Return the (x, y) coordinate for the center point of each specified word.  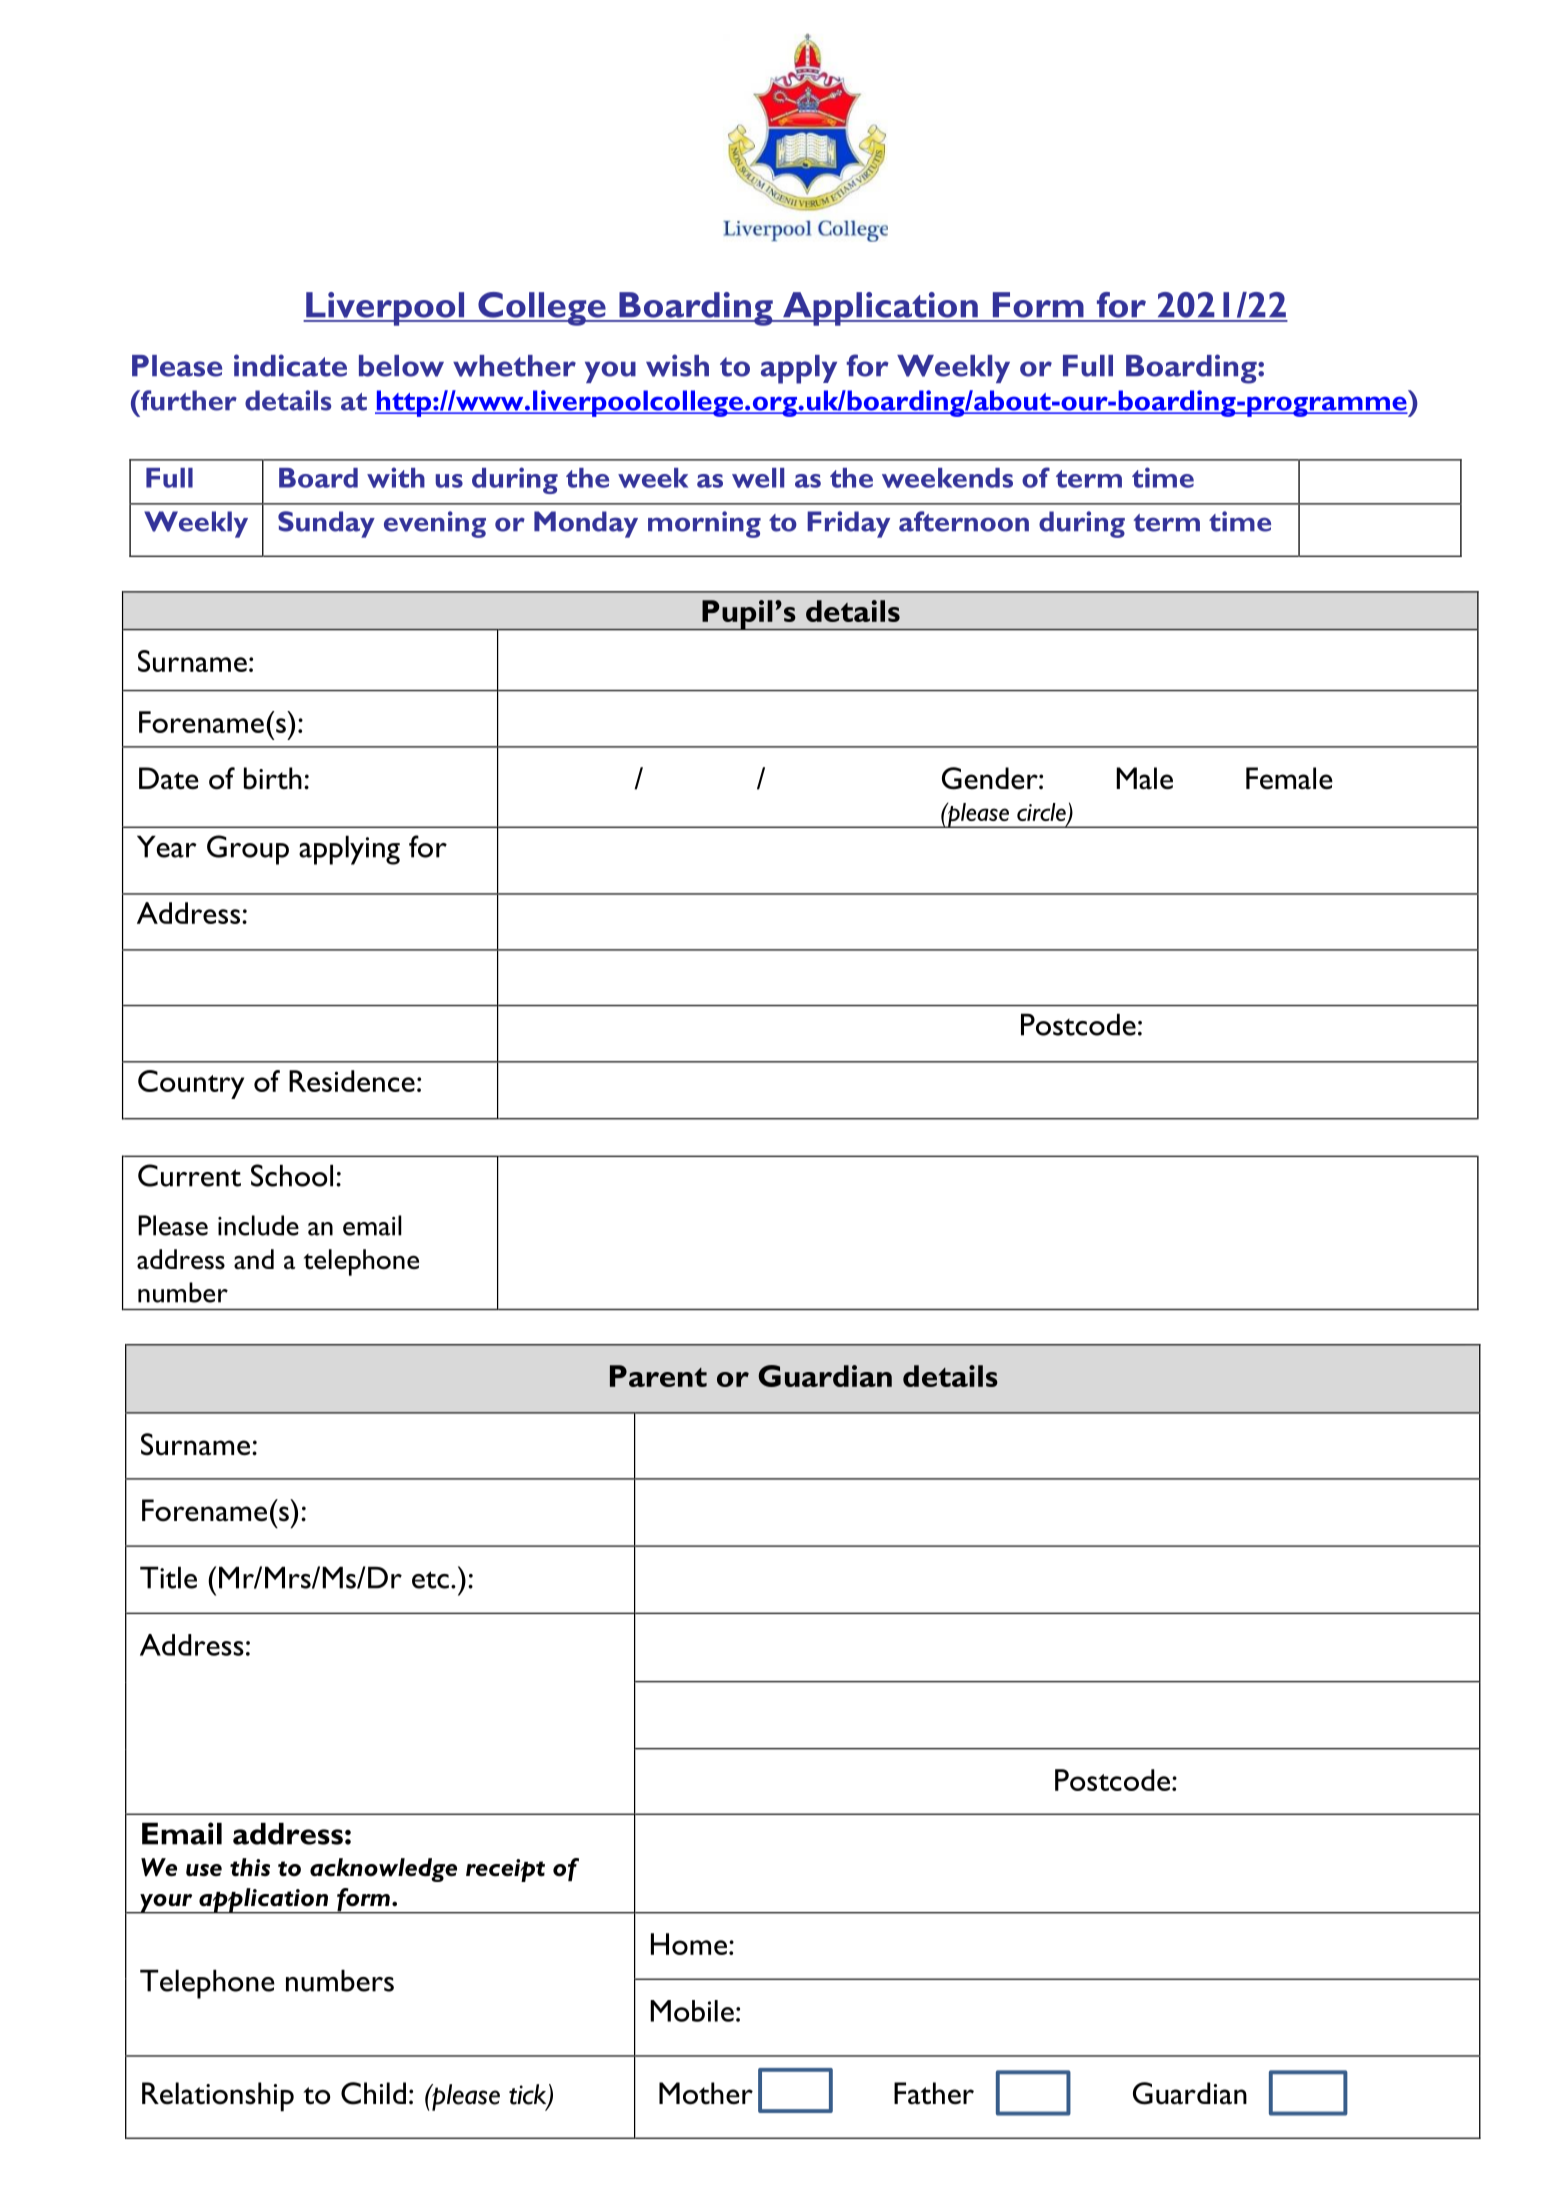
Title (168, 1577)
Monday (586, 524)
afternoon (964, 521)
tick (529, 2095)
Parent (658, 1376)
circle (1042, 813)
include (258, 1225)
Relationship (218, 2097)
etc (430, 1580)
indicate (290, 365)
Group (248, 850)
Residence (352, 1081)
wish (677, 365)
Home (689, 1944)
